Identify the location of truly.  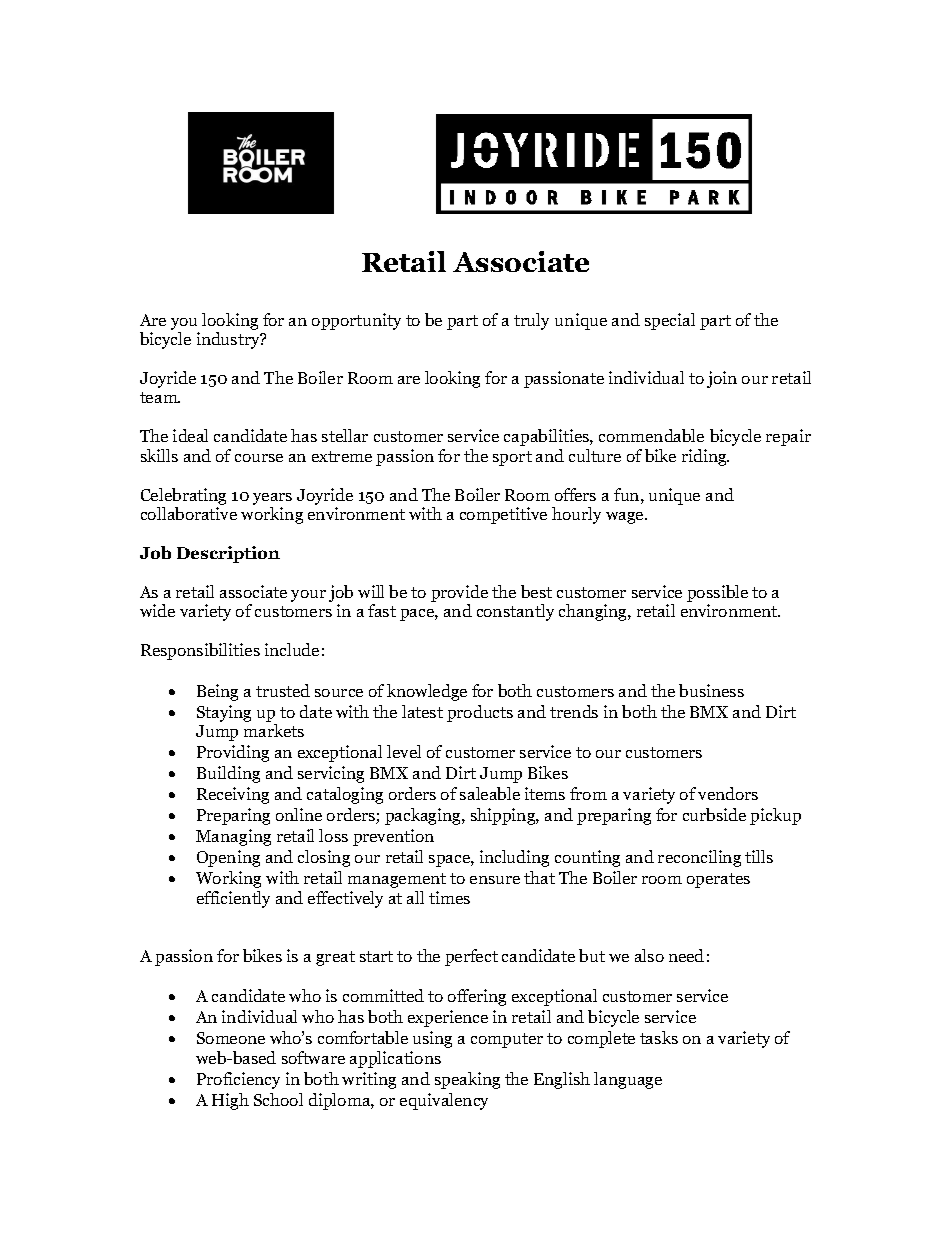
(531, 321).
